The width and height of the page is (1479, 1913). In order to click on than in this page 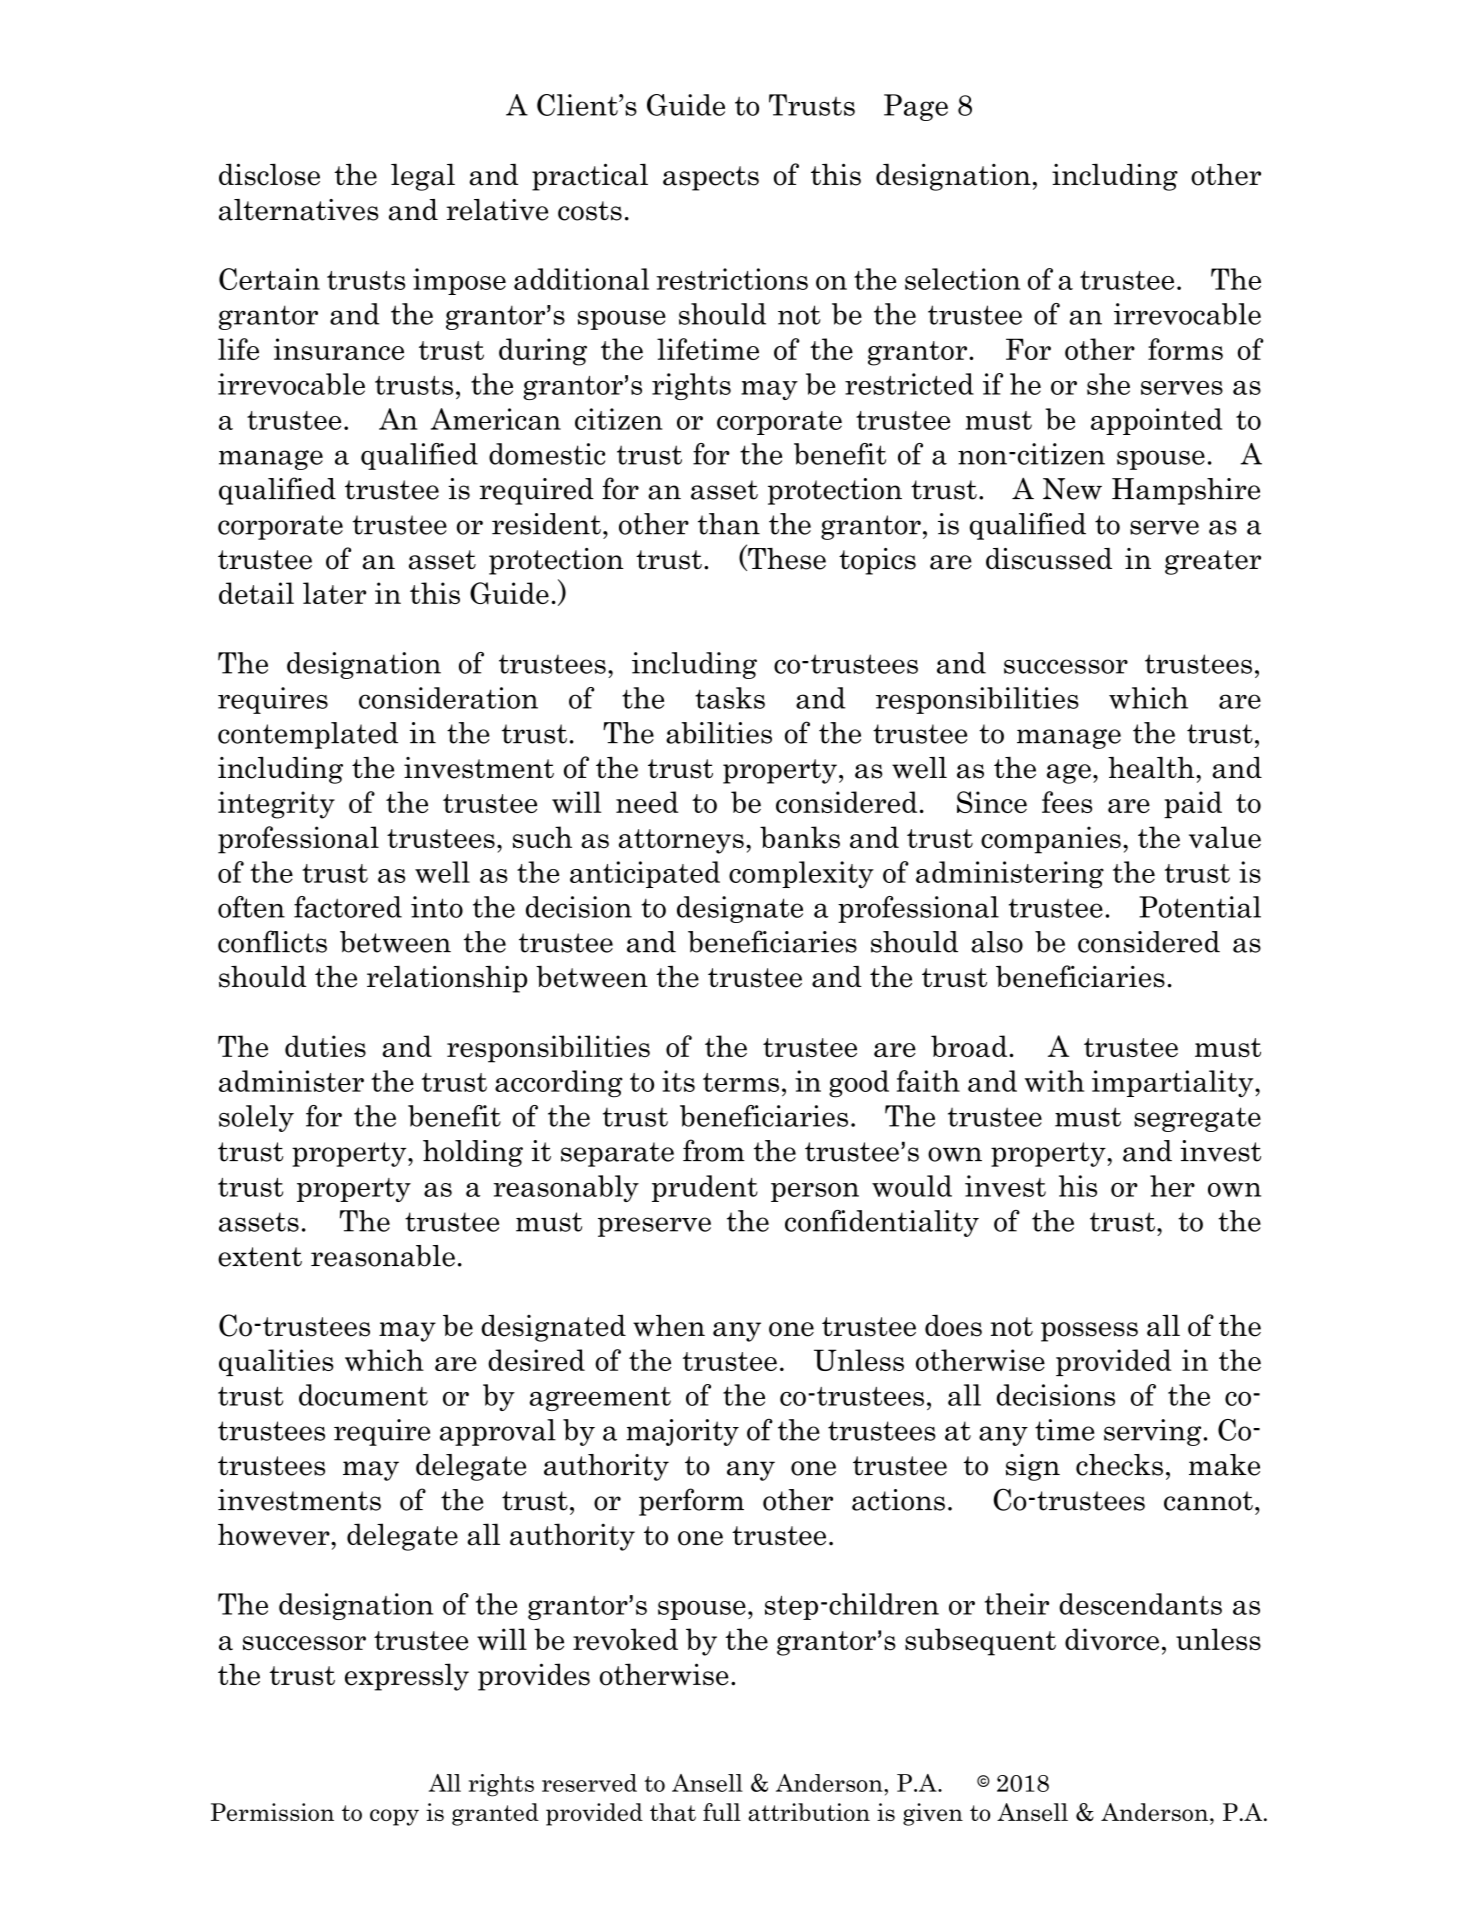, I will do `click(729, 524)`.
